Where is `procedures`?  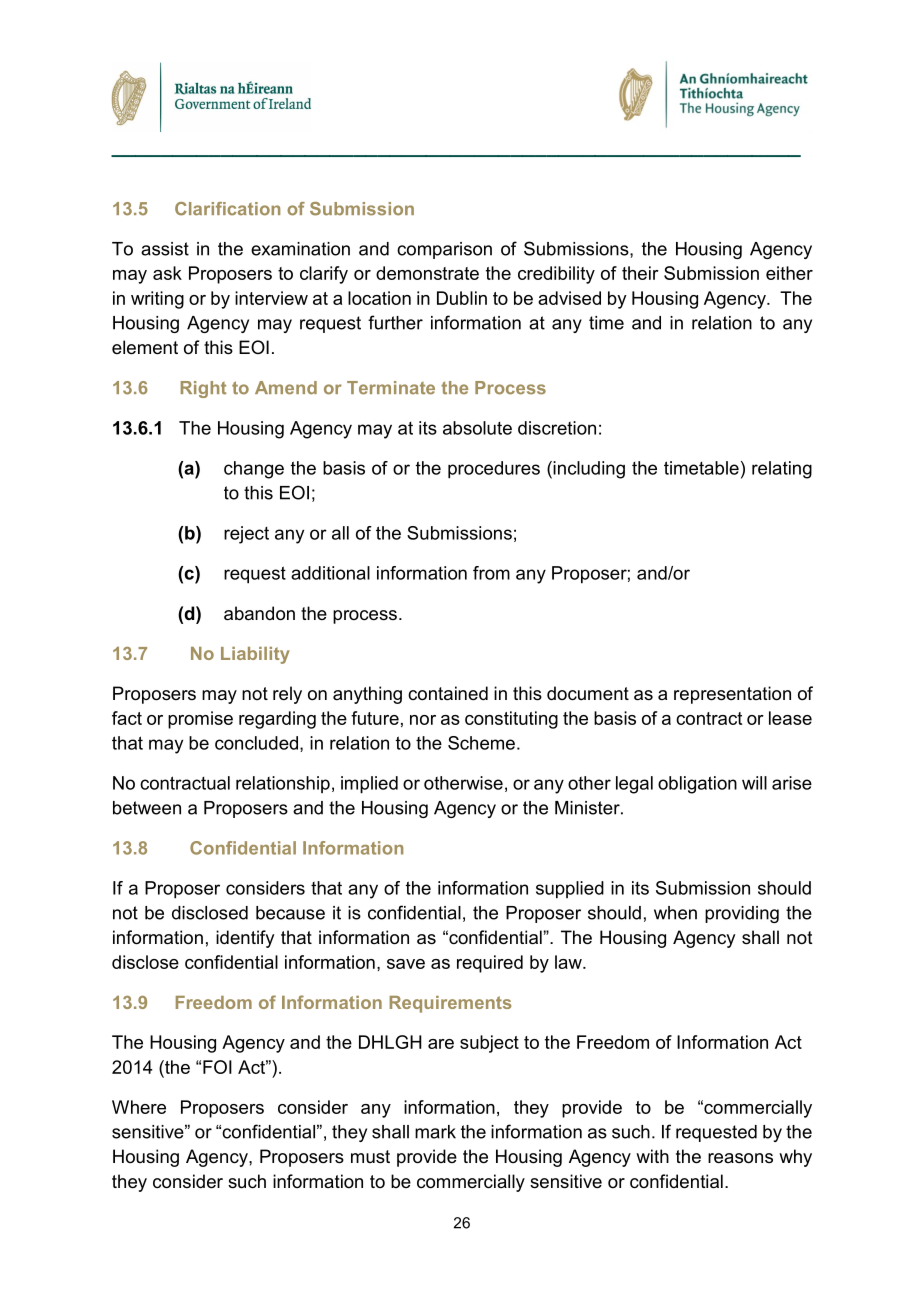
procedures is located at coordinates (494, 470).
